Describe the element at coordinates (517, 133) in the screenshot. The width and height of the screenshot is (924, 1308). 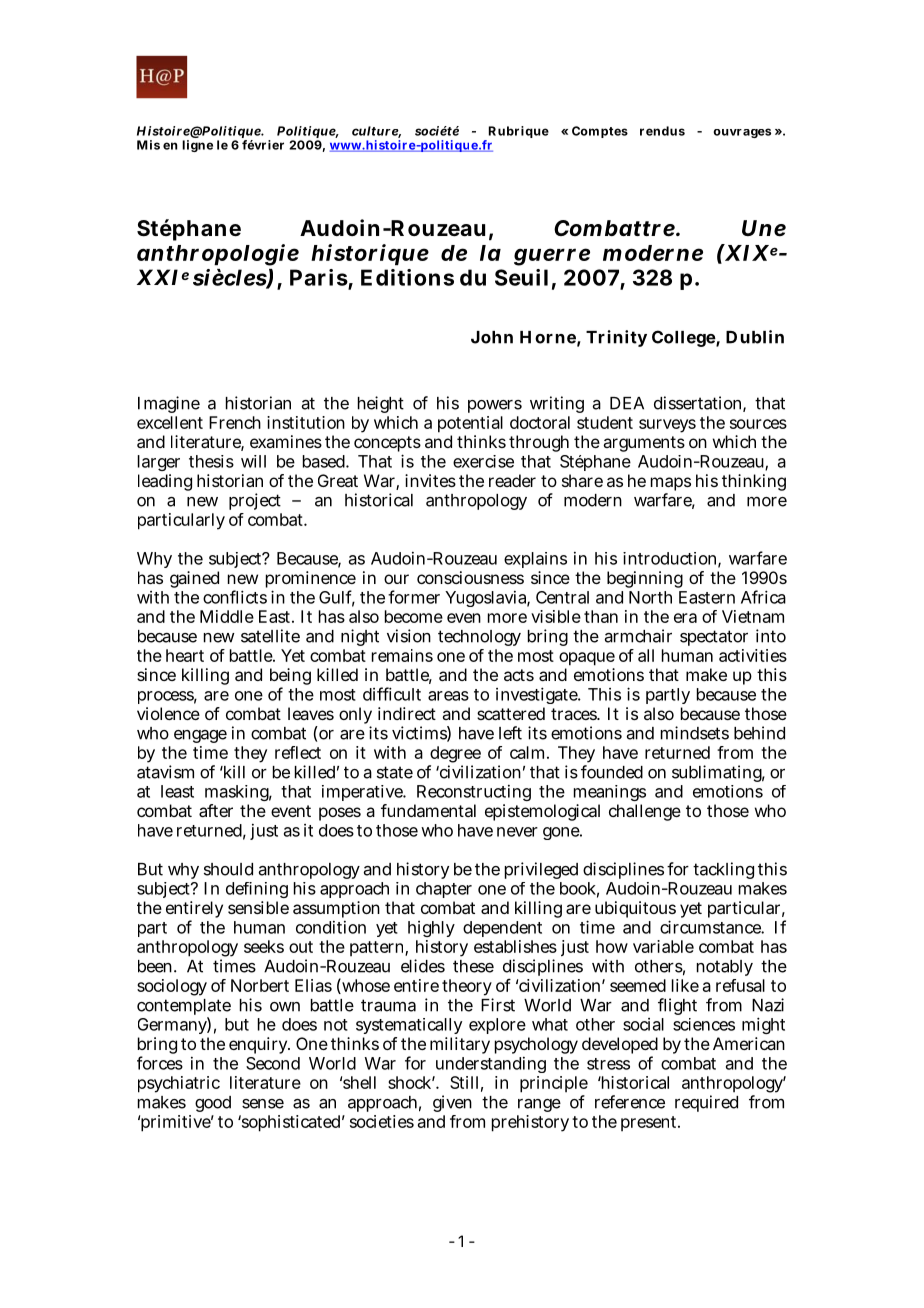
I see `Rubrique` at that location.
